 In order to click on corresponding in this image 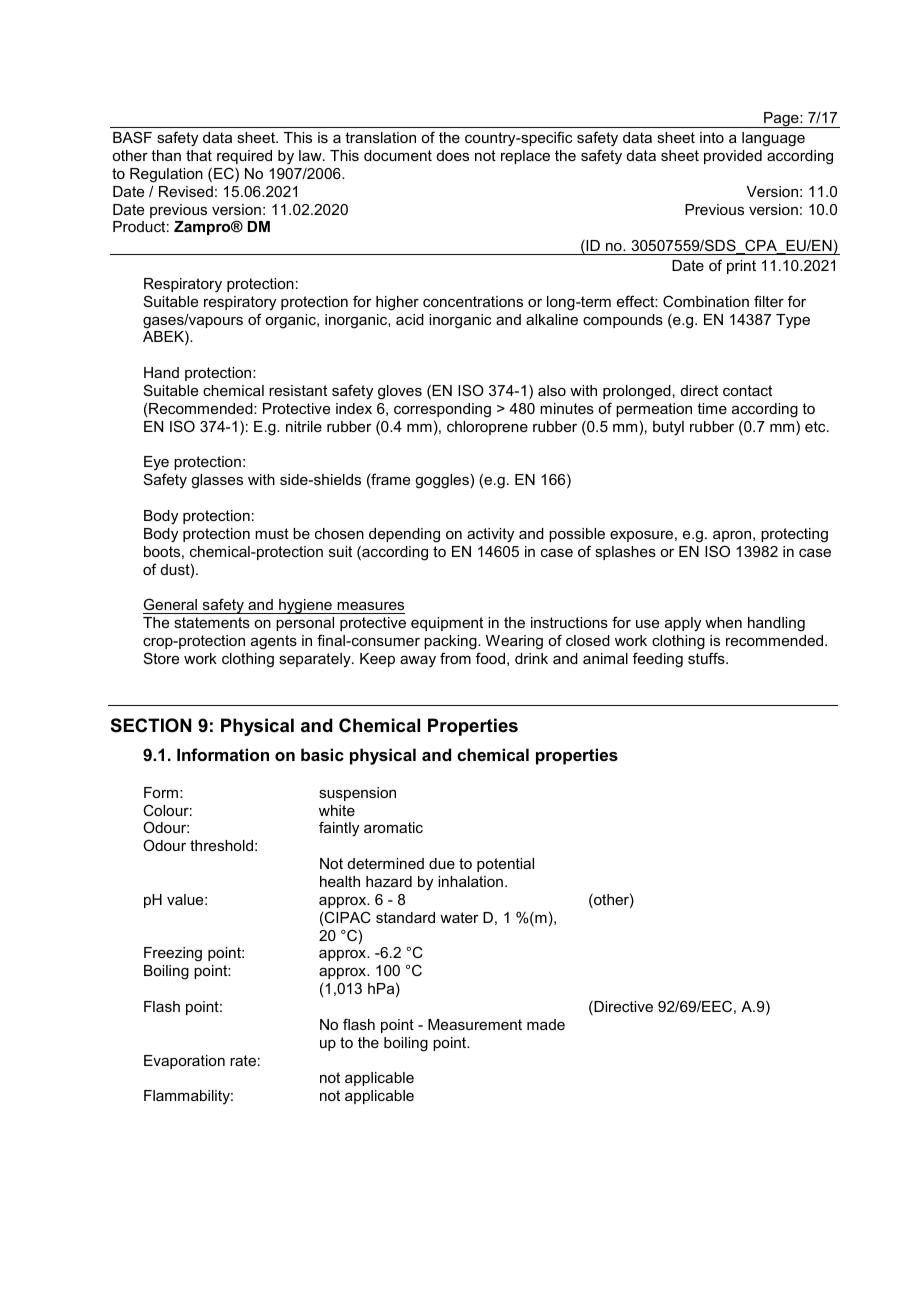, I will do `click(442, 410)`.
